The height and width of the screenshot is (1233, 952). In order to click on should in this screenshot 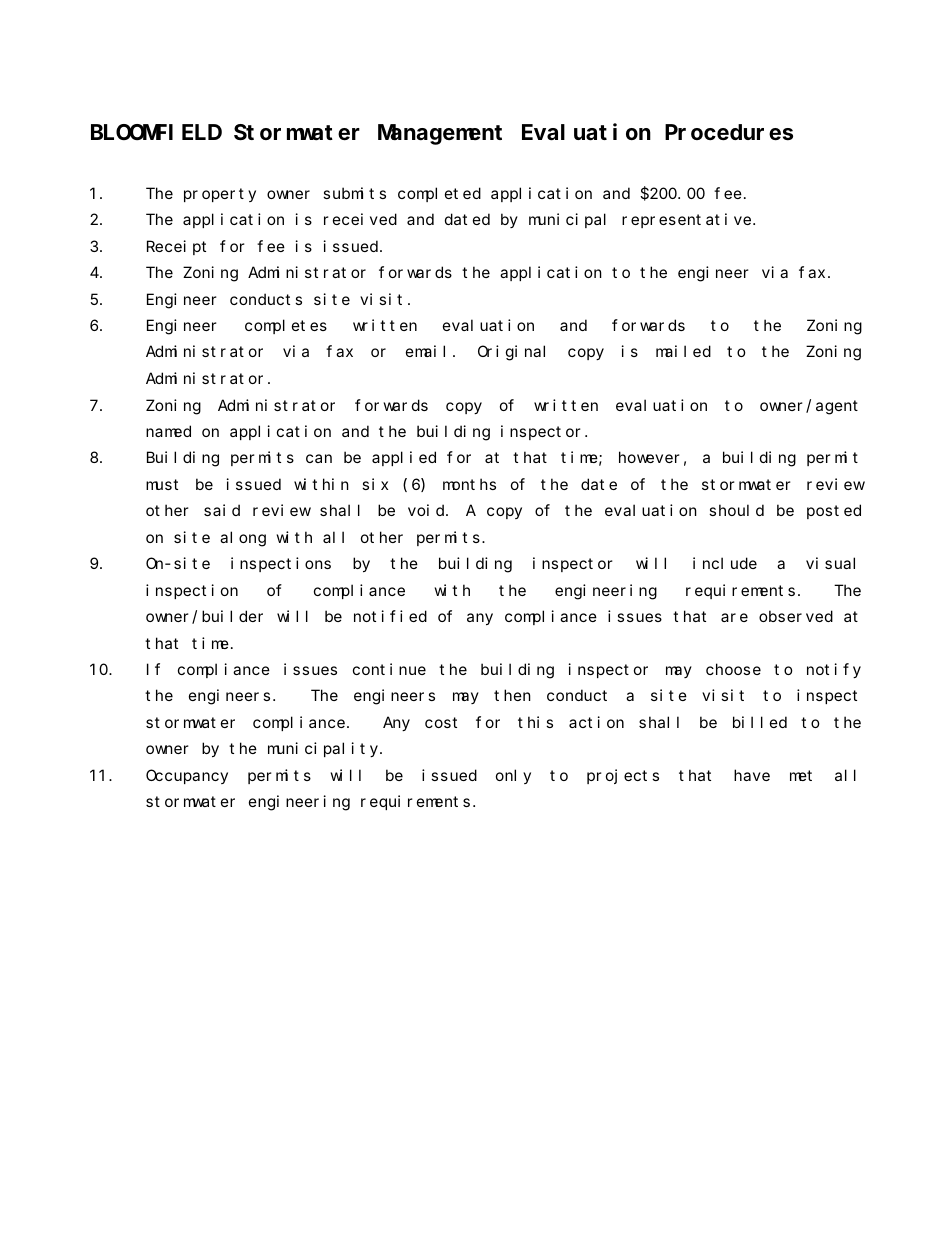, I will do `click(736, 510)`.
